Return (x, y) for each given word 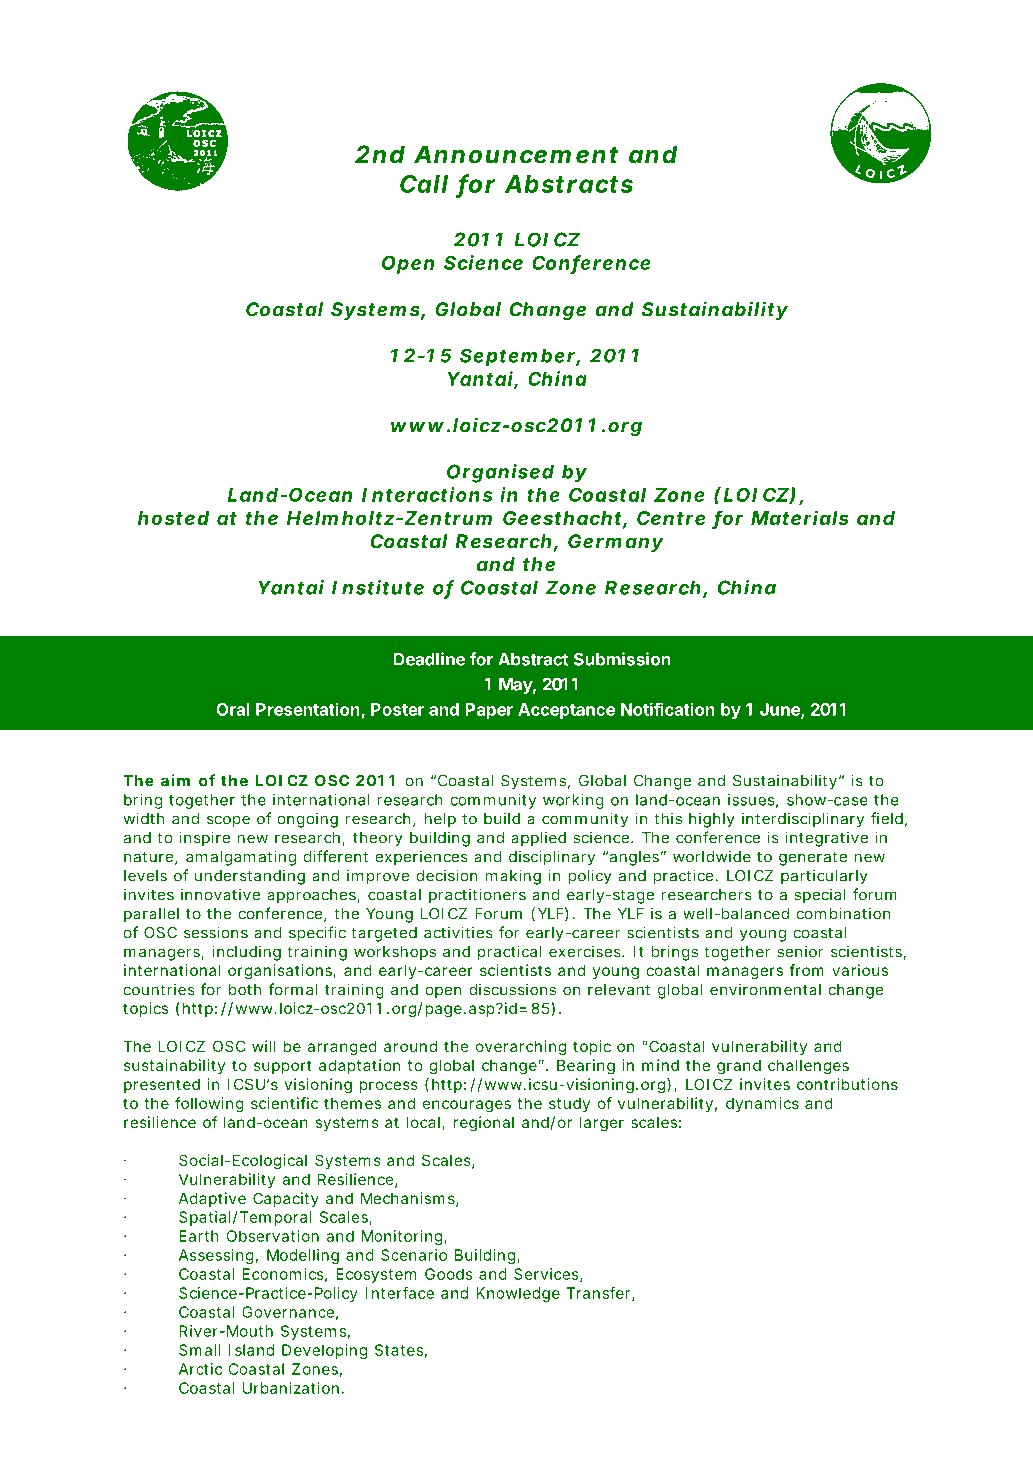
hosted (173, 518)
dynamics (762, 1104)
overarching (521, 1048)
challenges (808, 1067)
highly (712, 820)
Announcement (516, 154)
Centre (671, 518)
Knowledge (518, 1294)
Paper (489, 711)
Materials (800, 517)
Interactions (427, 494)
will (264, 1046)
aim (175, 780)
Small (200, 1350)
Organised (500, 473)
